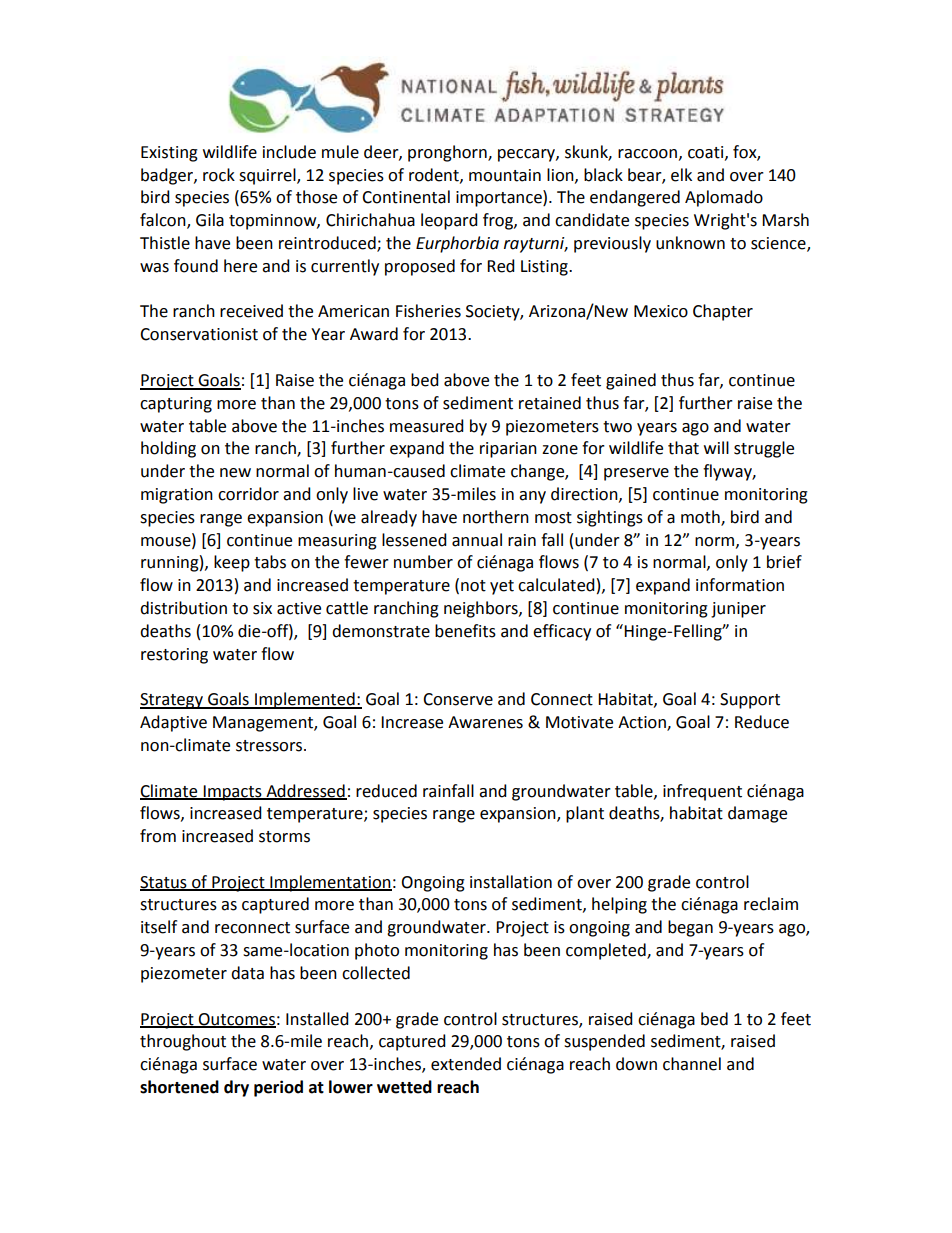 The width and height of the screenshot is (952, 1233). What do you see at coordinates (508, 450) in the screenshot?
I see `riparian` at bounding box center [508, 450].
